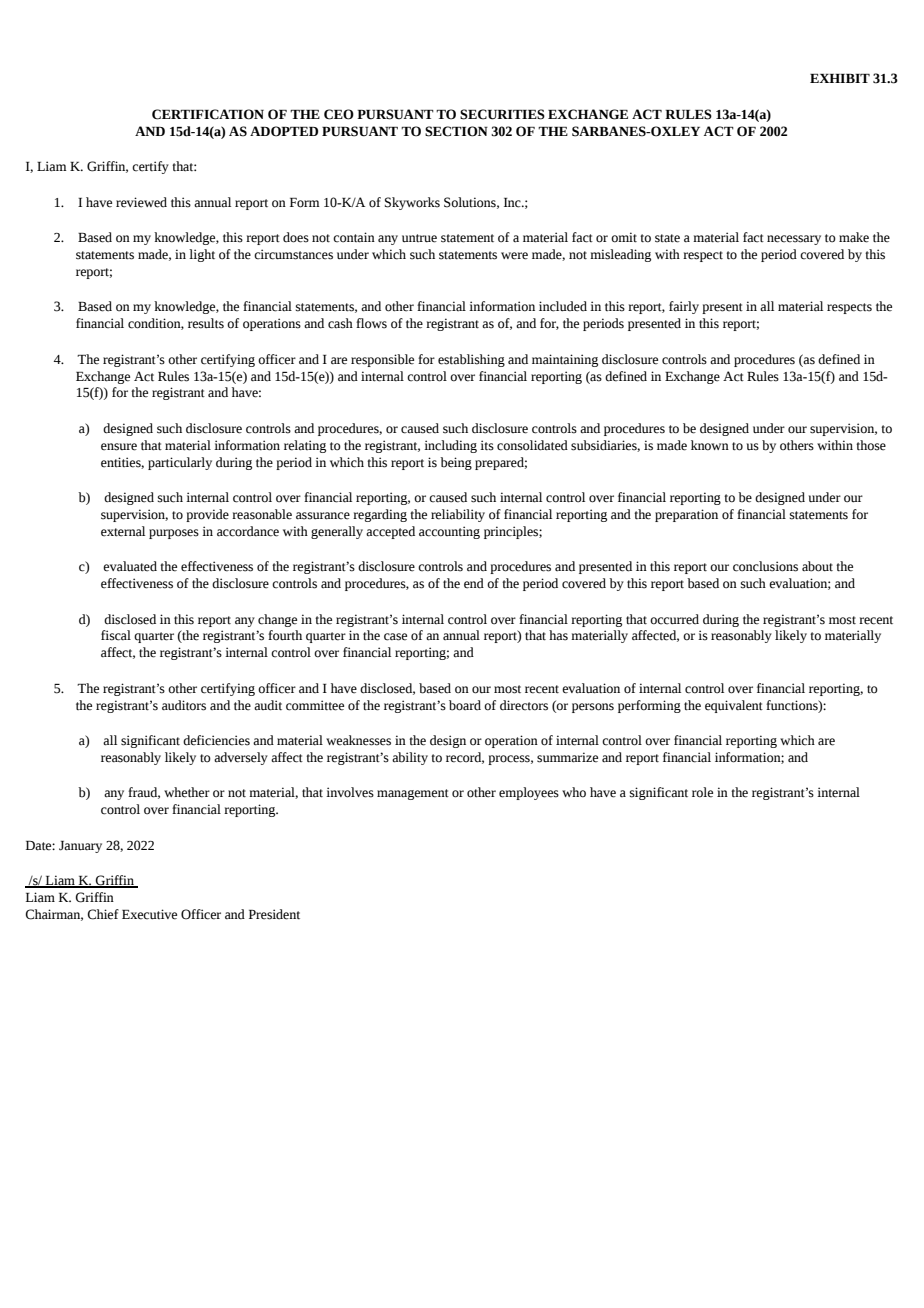 This screenshot has width=924, height=1308. What do you see at coordinates (684, 307) in the screenshot?
I see `fairly` at bounding box center [684, 307].
